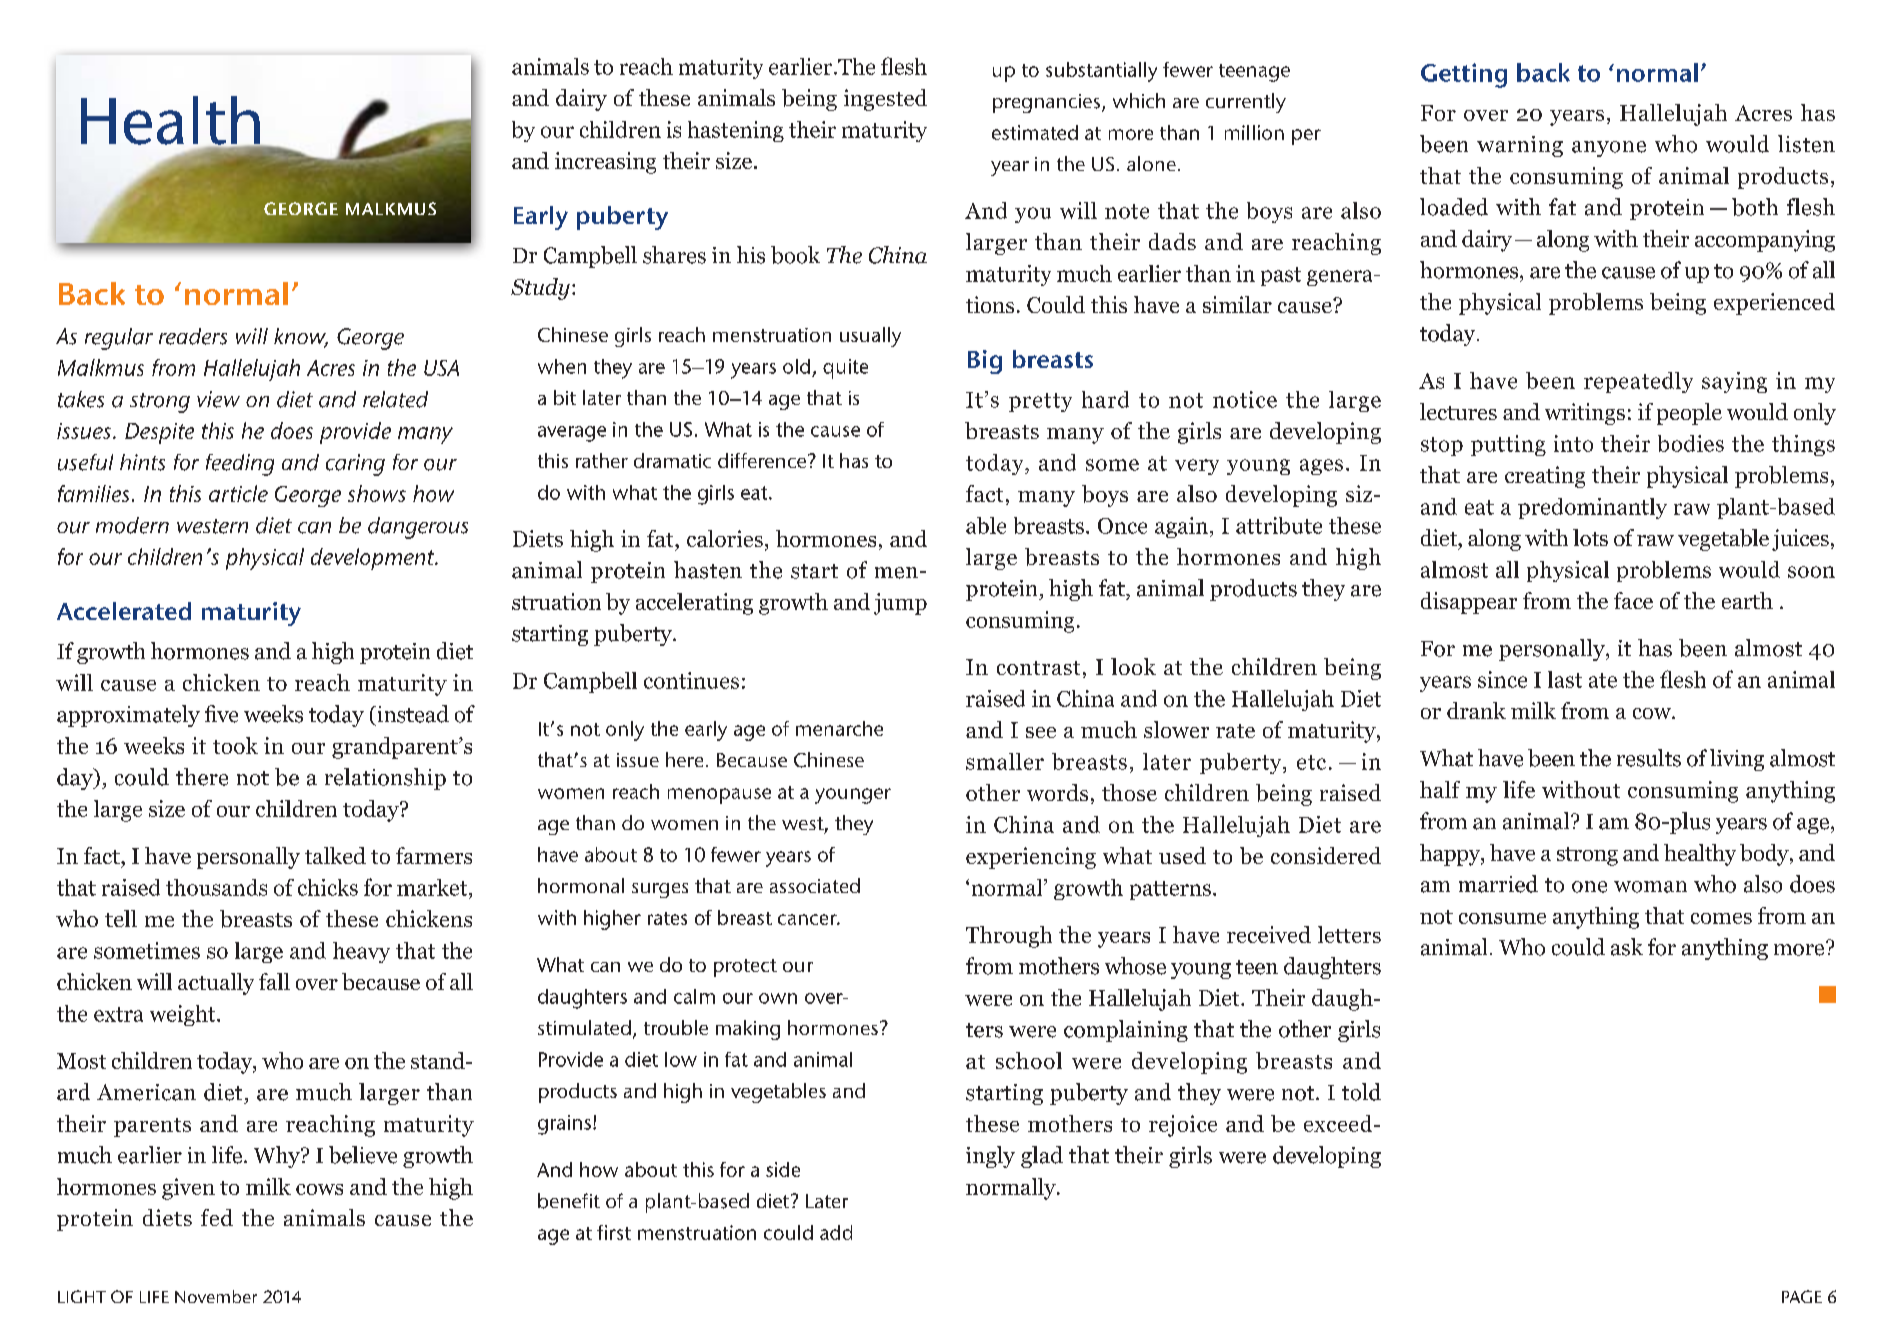 The image size is (1893, 1339). What do you see at coordinates (1122, 526) in the document?
I see `Once` at bounding box center [1122, 526].
